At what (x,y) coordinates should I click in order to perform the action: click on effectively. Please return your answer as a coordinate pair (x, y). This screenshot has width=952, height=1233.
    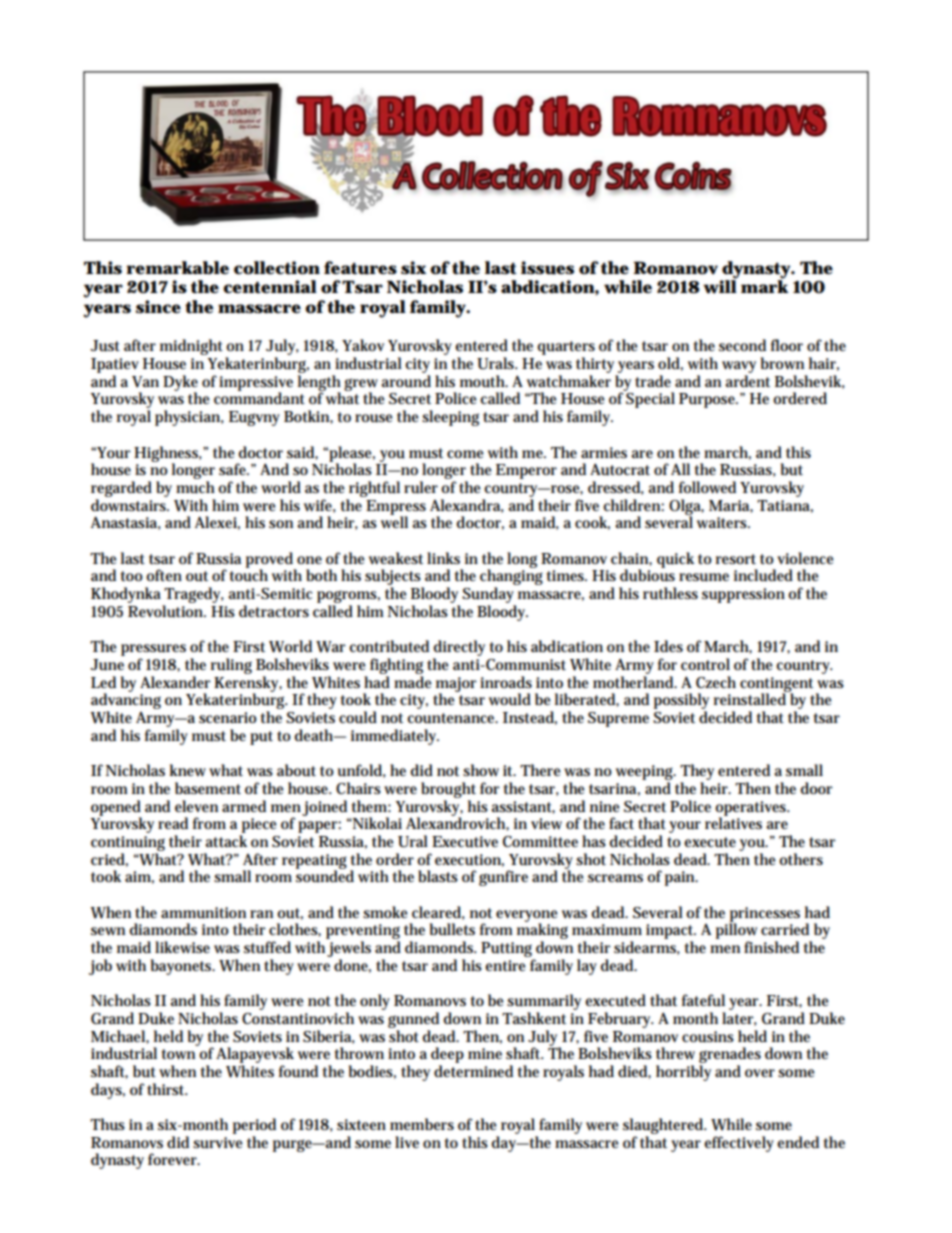
    Looking at the image, I should click on (739, 1144).
